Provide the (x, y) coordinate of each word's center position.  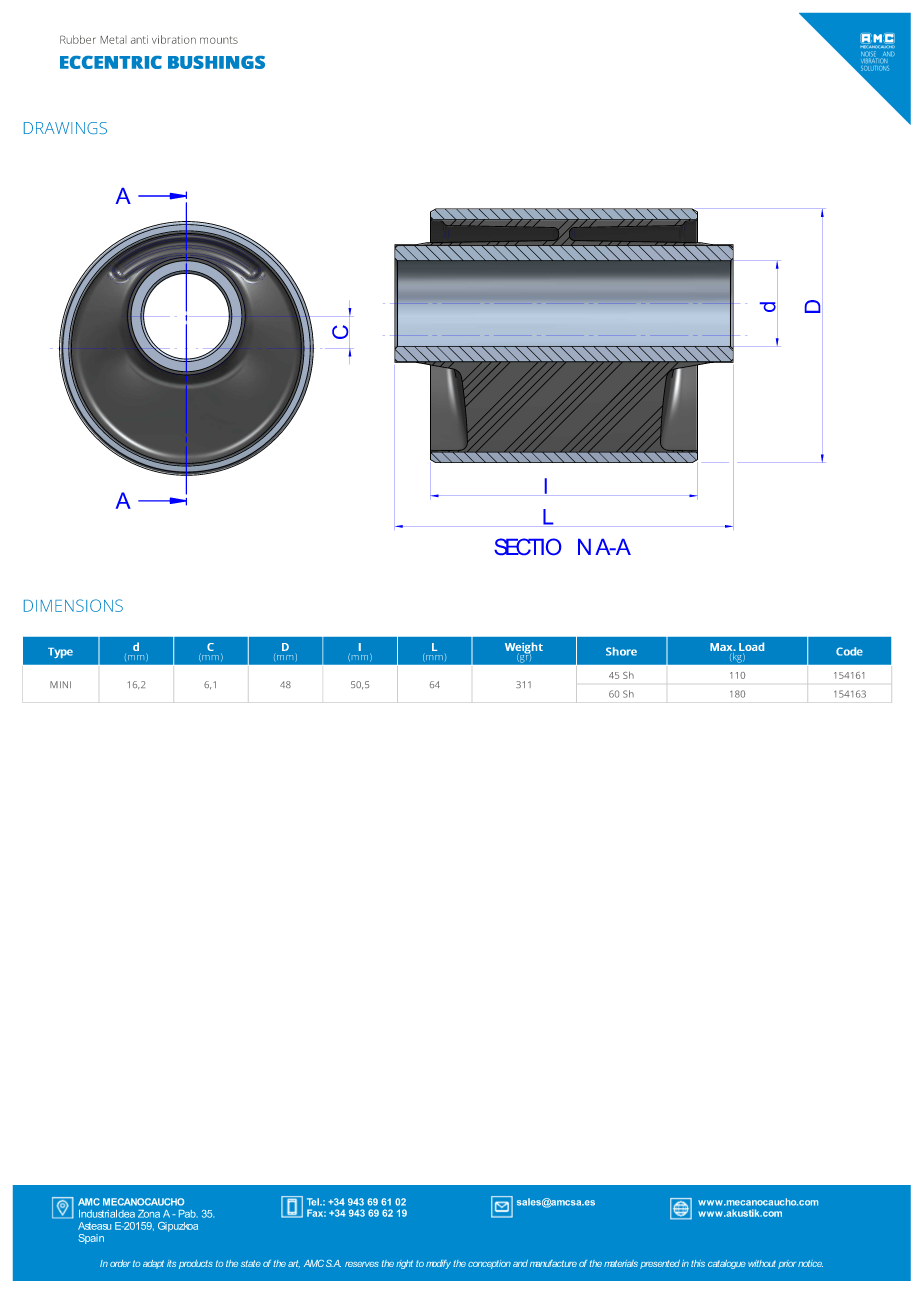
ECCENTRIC (111, 62)
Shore (621, 651)
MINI (60, 684)
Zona (149, 1214)
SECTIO (527, 546)
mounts (219, 40)
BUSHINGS (216, 62)
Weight (524, 649)
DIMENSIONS (73, 605)
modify (438, 1264)
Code (849, 651)
